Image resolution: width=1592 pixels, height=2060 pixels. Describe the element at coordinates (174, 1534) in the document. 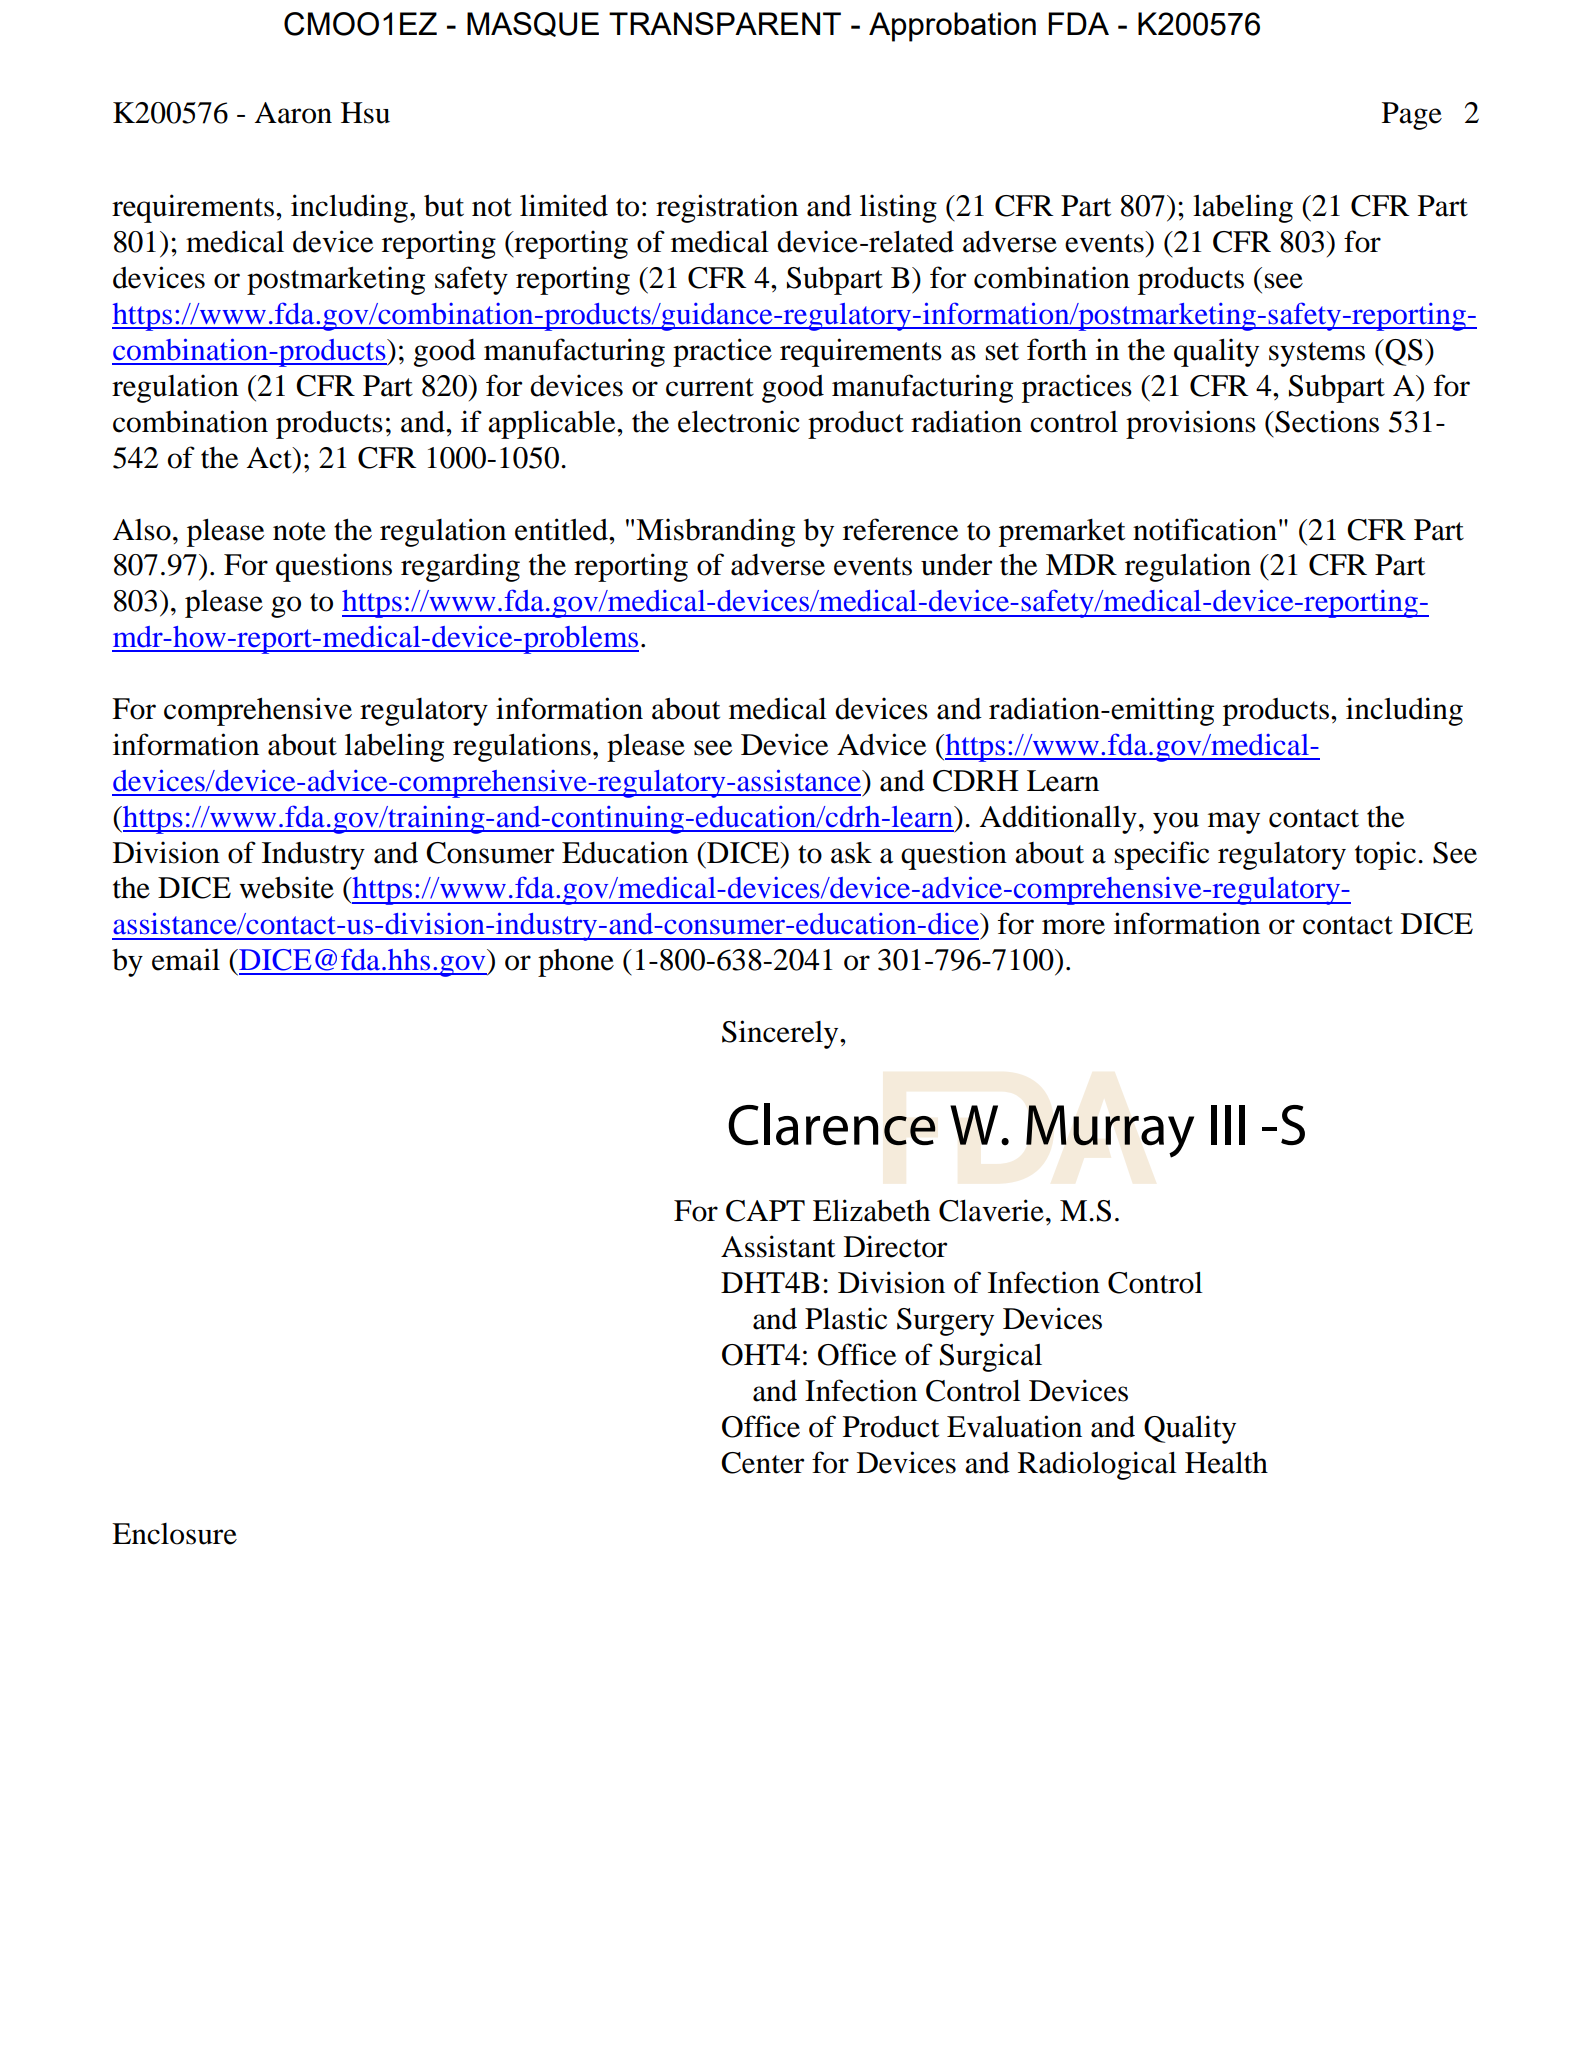

I see `Enclosure` at that location.
